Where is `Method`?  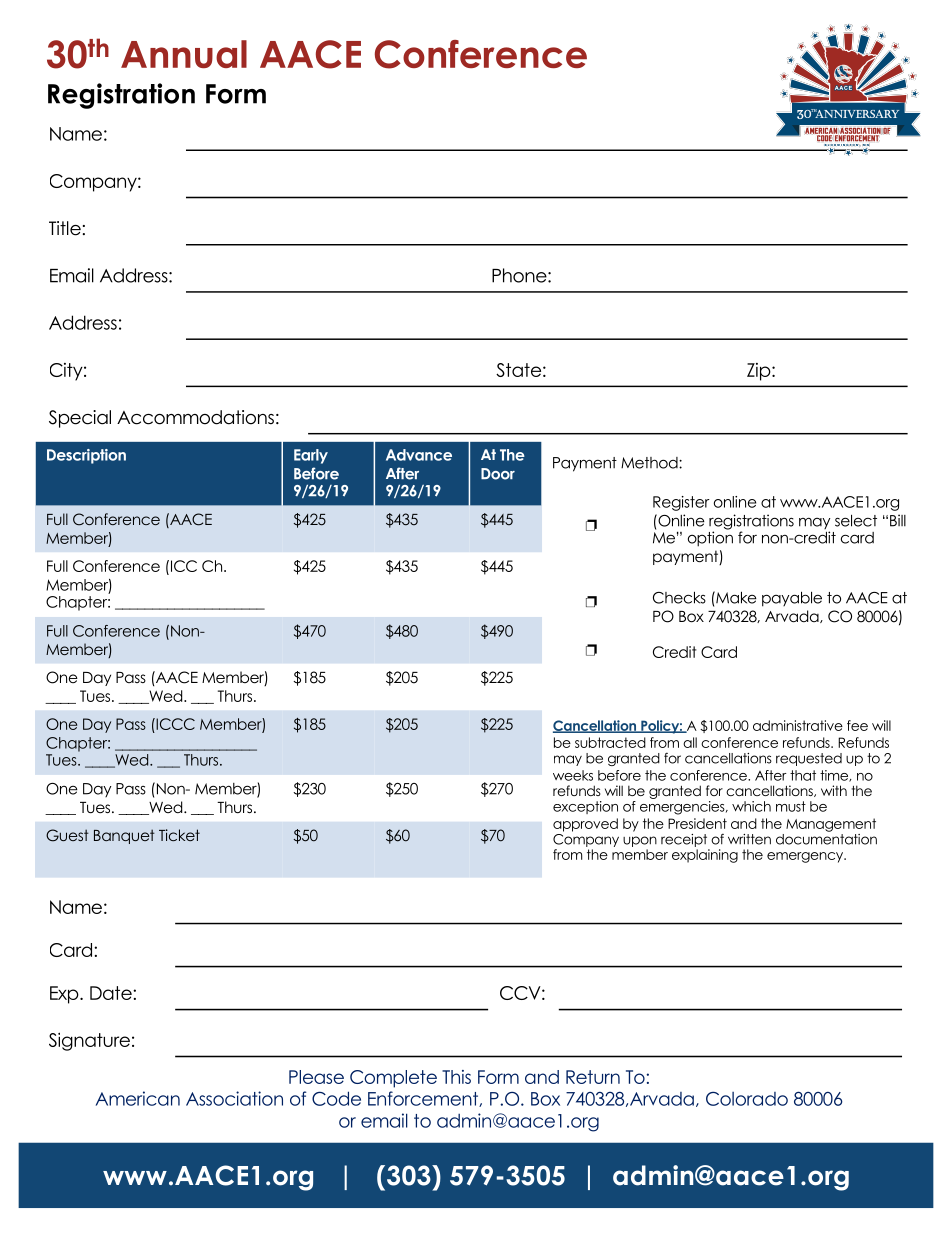
Method is located at coordinates (650, 463).
